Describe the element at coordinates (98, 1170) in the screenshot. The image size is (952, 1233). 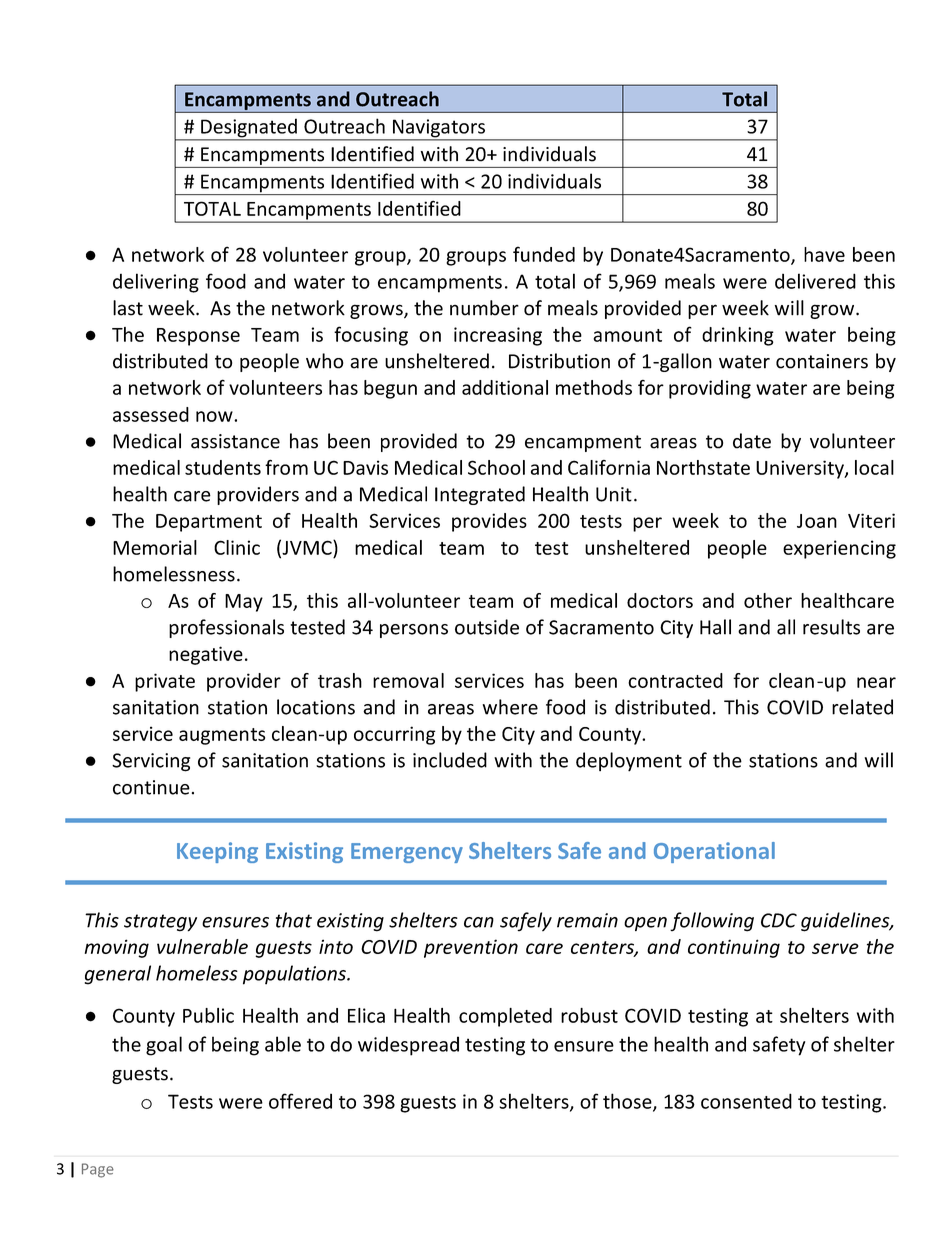
I see `Page` at that location.
